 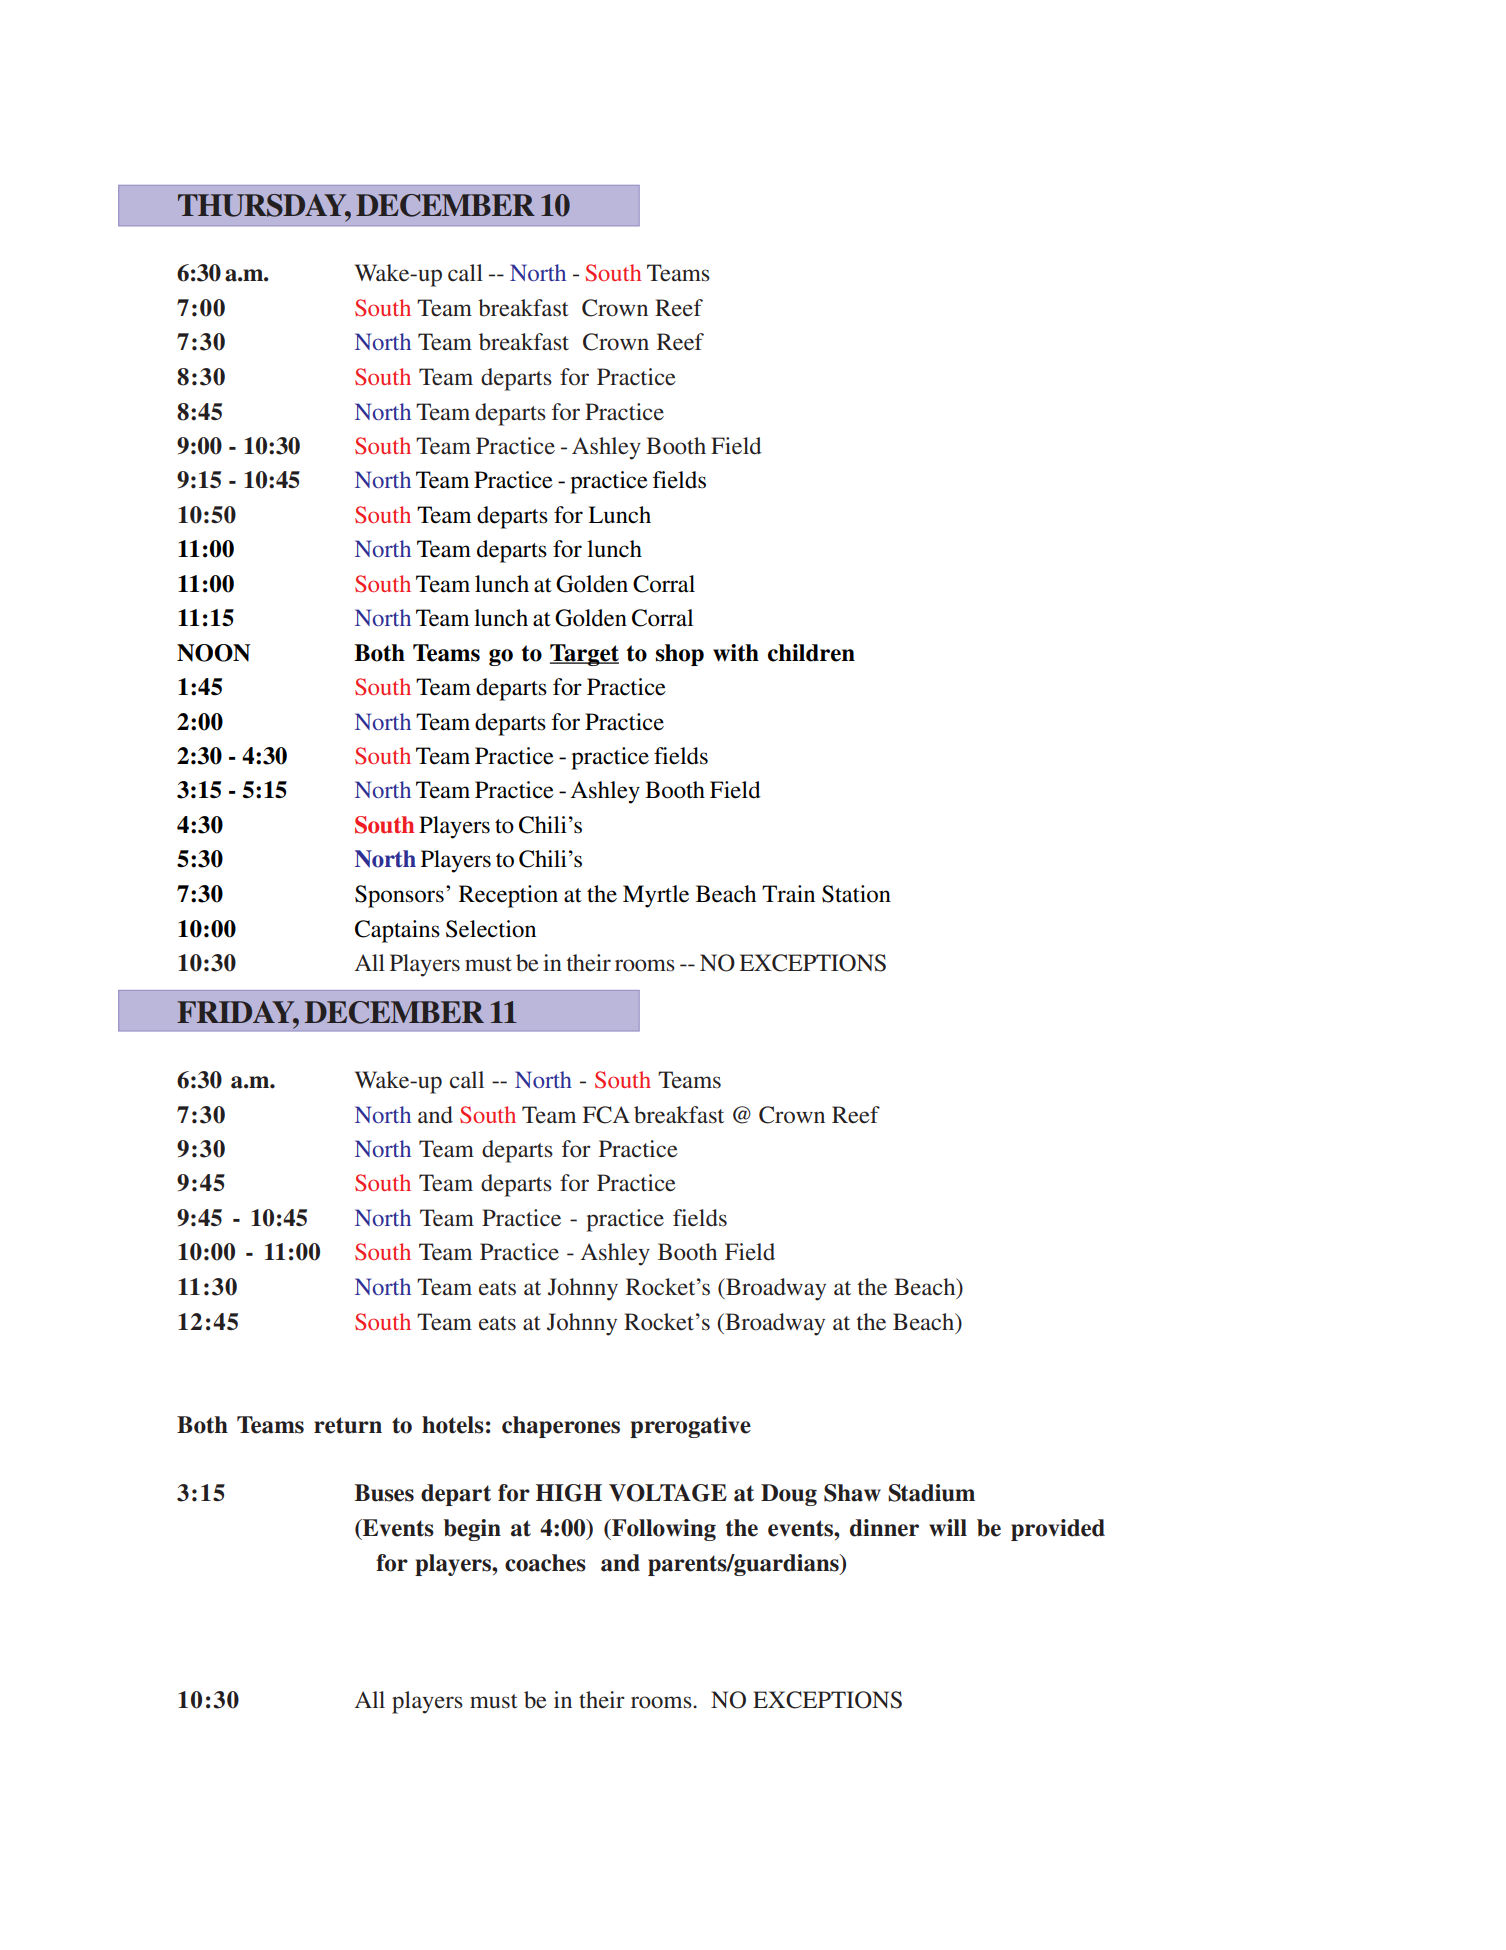 I want to click on shop, so click(x=680, y=655).
